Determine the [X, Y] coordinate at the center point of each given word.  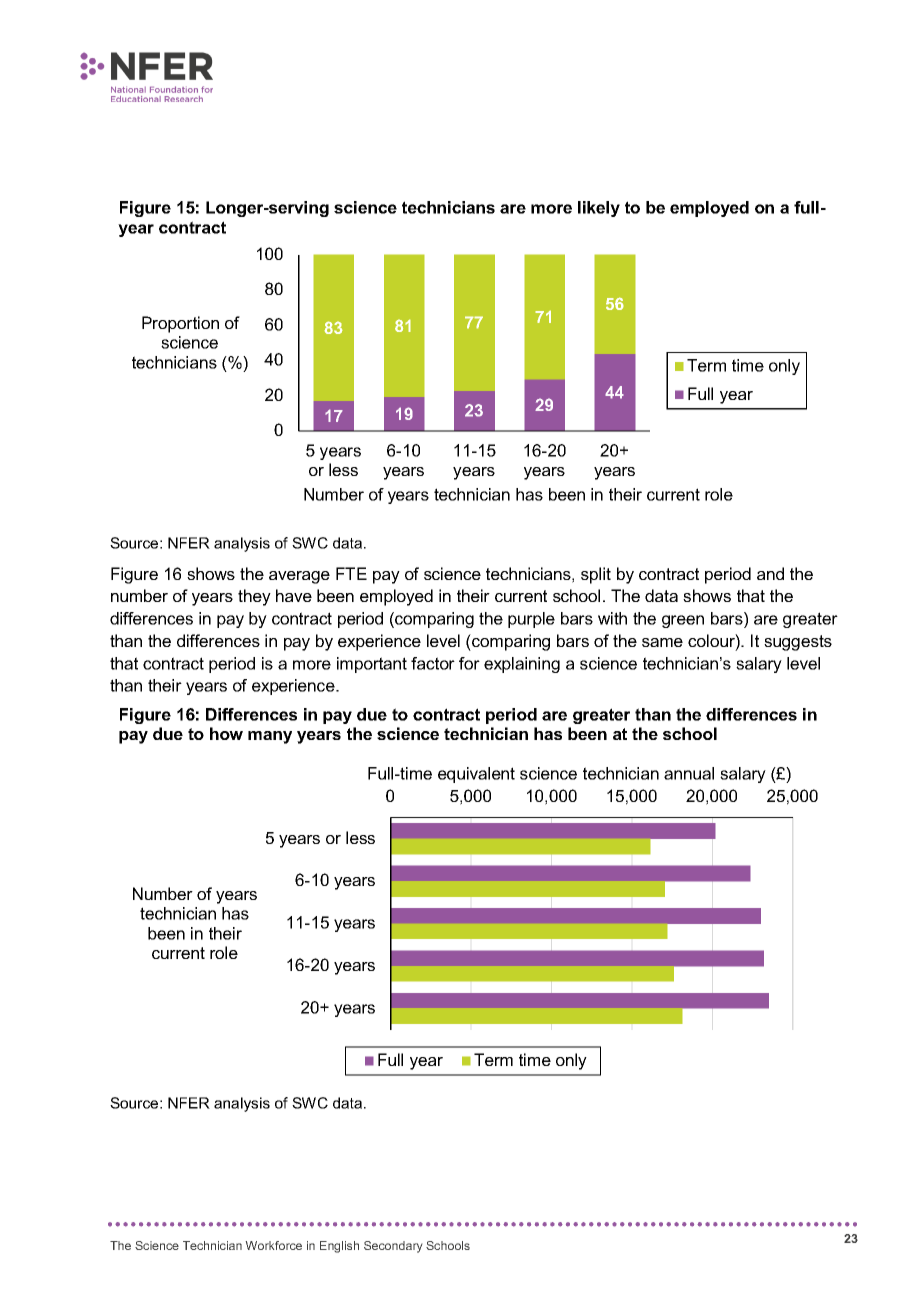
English [339, 1247]
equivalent [476, 775]
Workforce [273, 1245]
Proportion [180, 324]
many [270, 737]
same [662, 642]
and [770, 573]
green [683, 621]
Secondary [393, 1247]
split [596, 575]
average [299, 577]
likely [599, 209]
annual [689, 773]
